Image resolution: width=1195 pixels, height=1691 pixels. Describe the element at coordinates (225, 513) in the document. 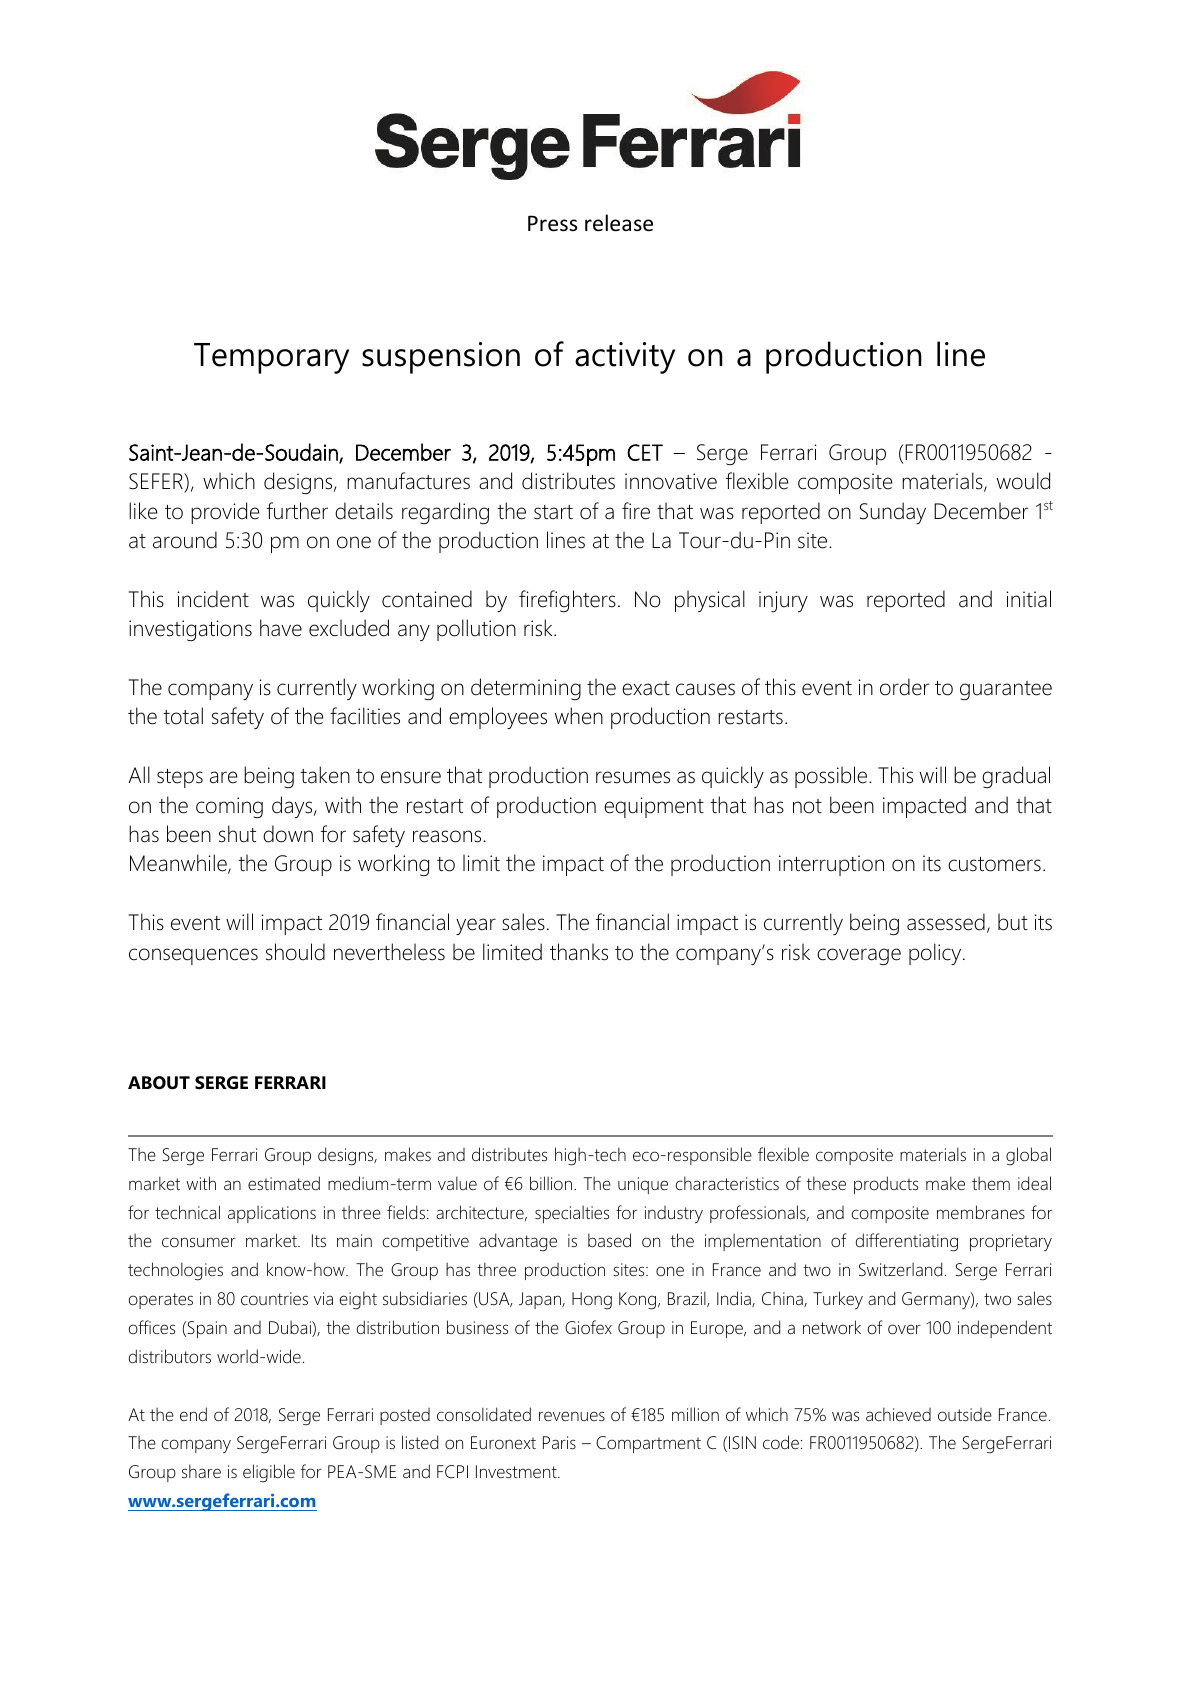

I see `provide` at that location.
